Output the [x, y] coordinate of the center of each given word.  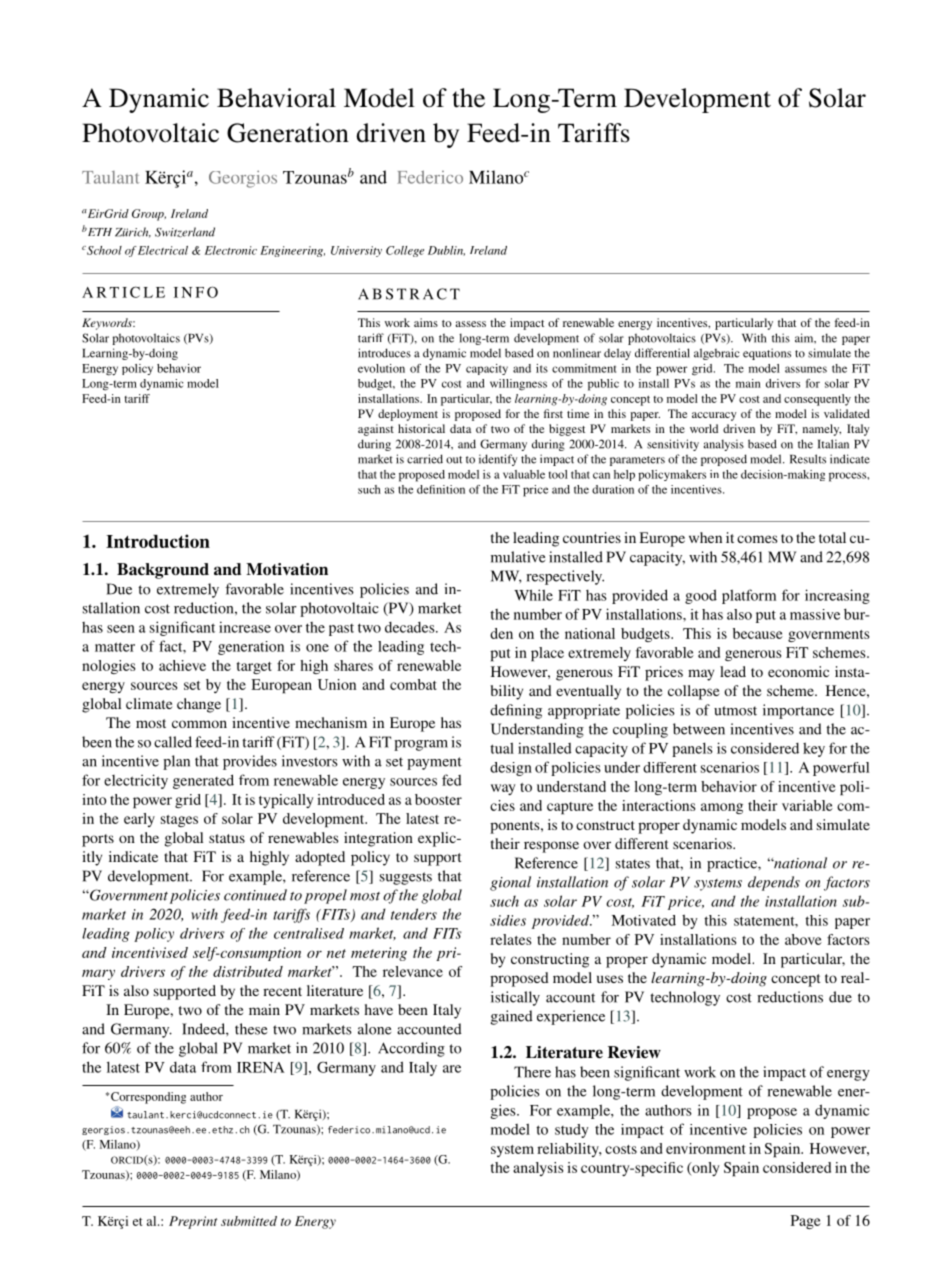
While [533, 595]
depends [774, 883]
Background [163, 571]
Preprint [193, 1222]
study [572, 1131]
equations [767, 354]
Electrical [163, 250]
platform [749, 596]
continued [255, 895]
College [405, 251]
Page [806, 1222]
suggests [406, 878]
